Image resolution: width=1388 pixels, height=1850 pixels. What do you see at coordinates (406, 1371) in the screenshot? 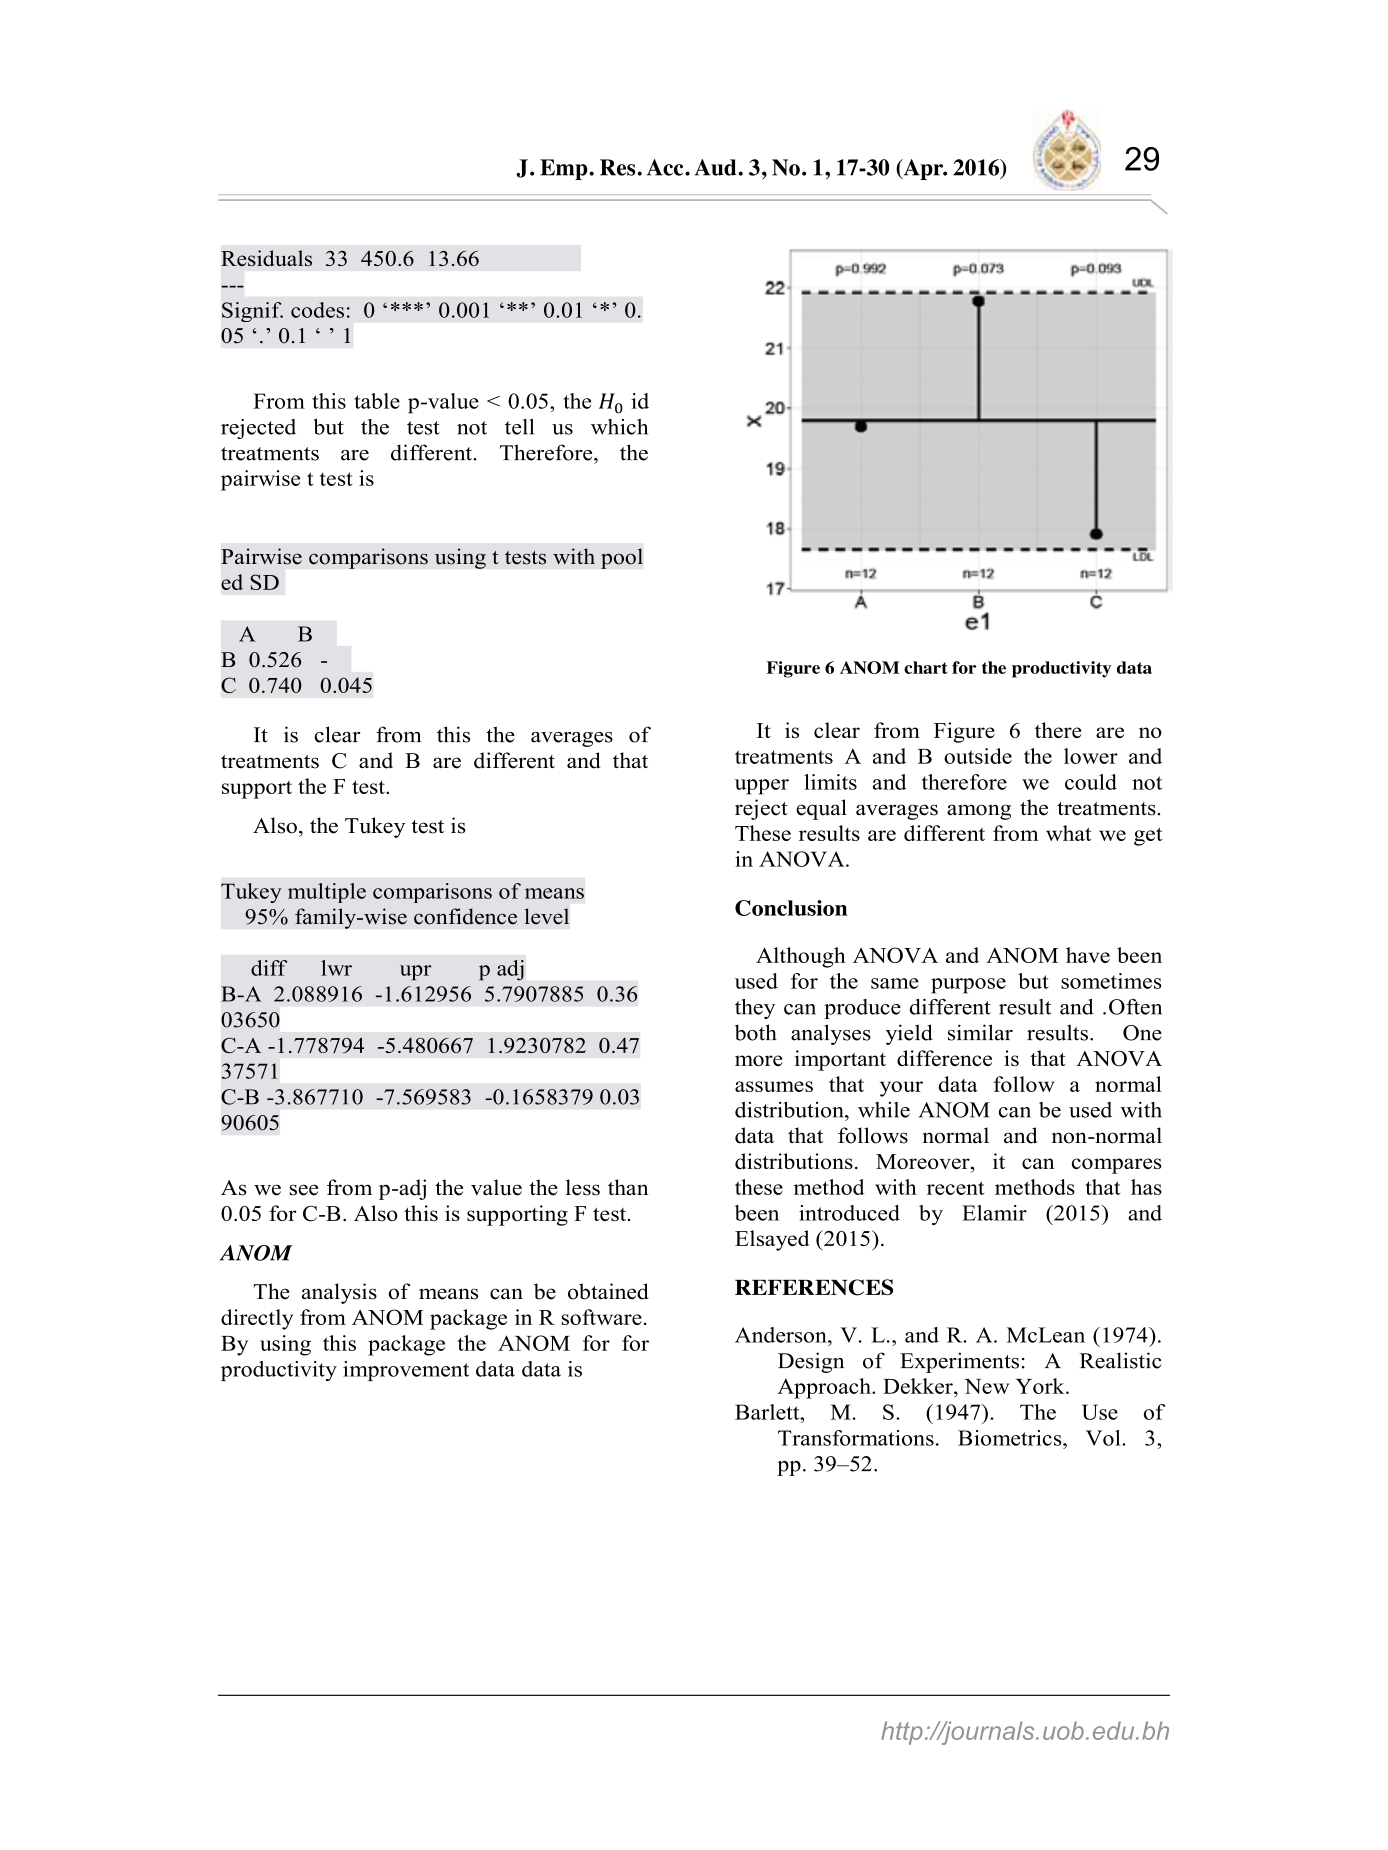
I see `improvement` at bounding box center [406, 1371].
